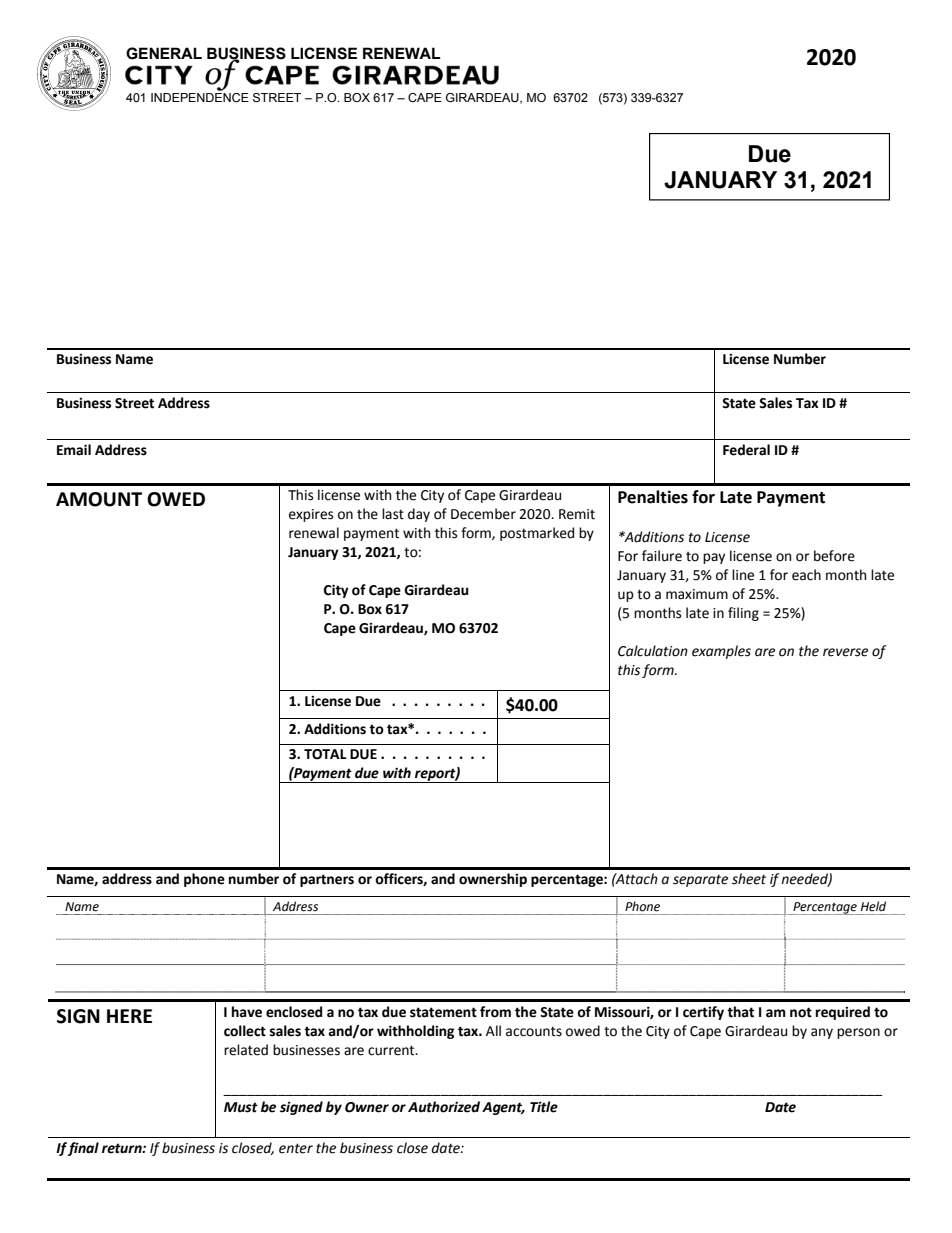 This page has width=952, height=1233. What do you see at coordinates (503, 1108) in the page?
I see `Agent` at bounding box center [503, 1108].
